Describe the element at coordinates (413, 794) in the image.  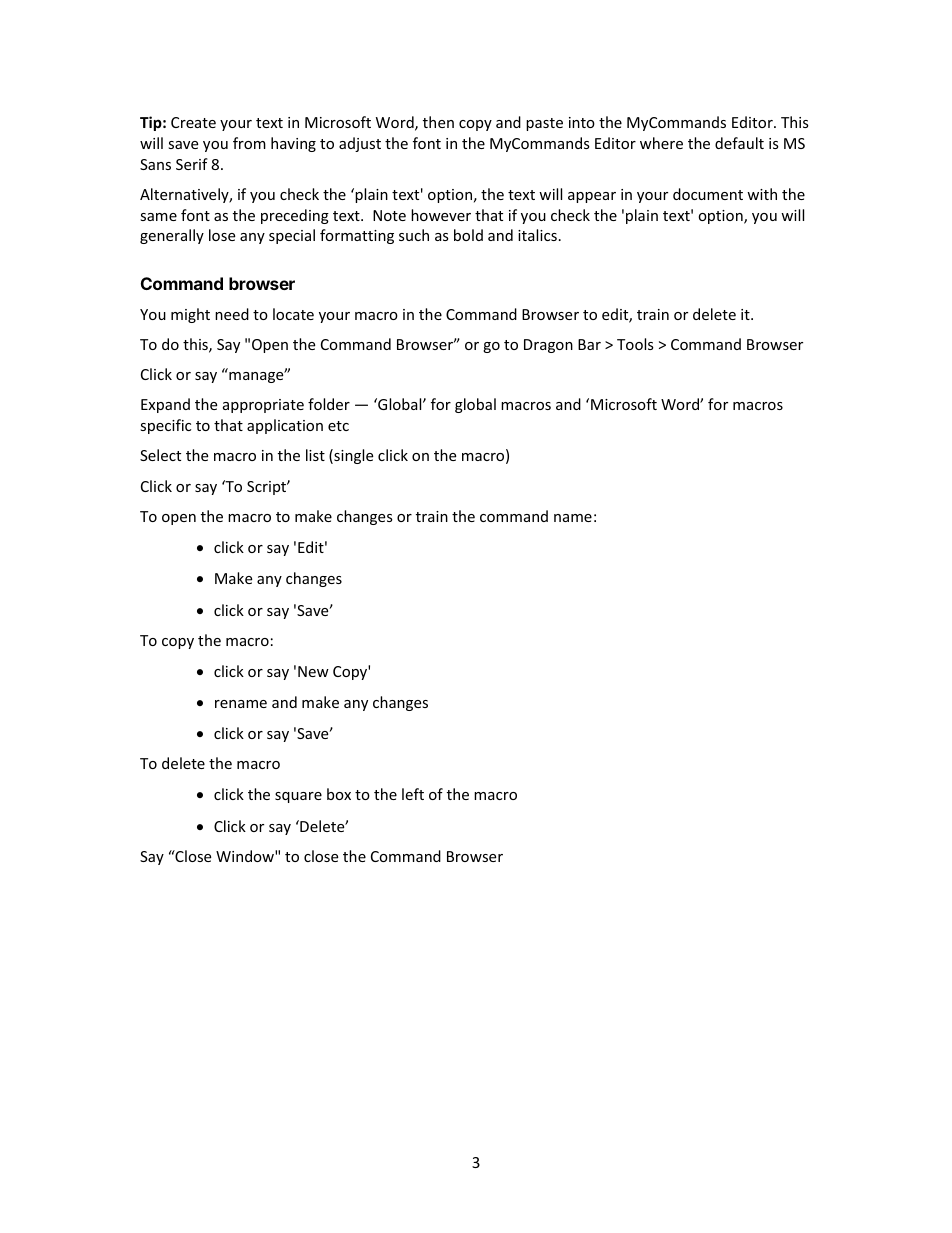
I see `left` at that location.
